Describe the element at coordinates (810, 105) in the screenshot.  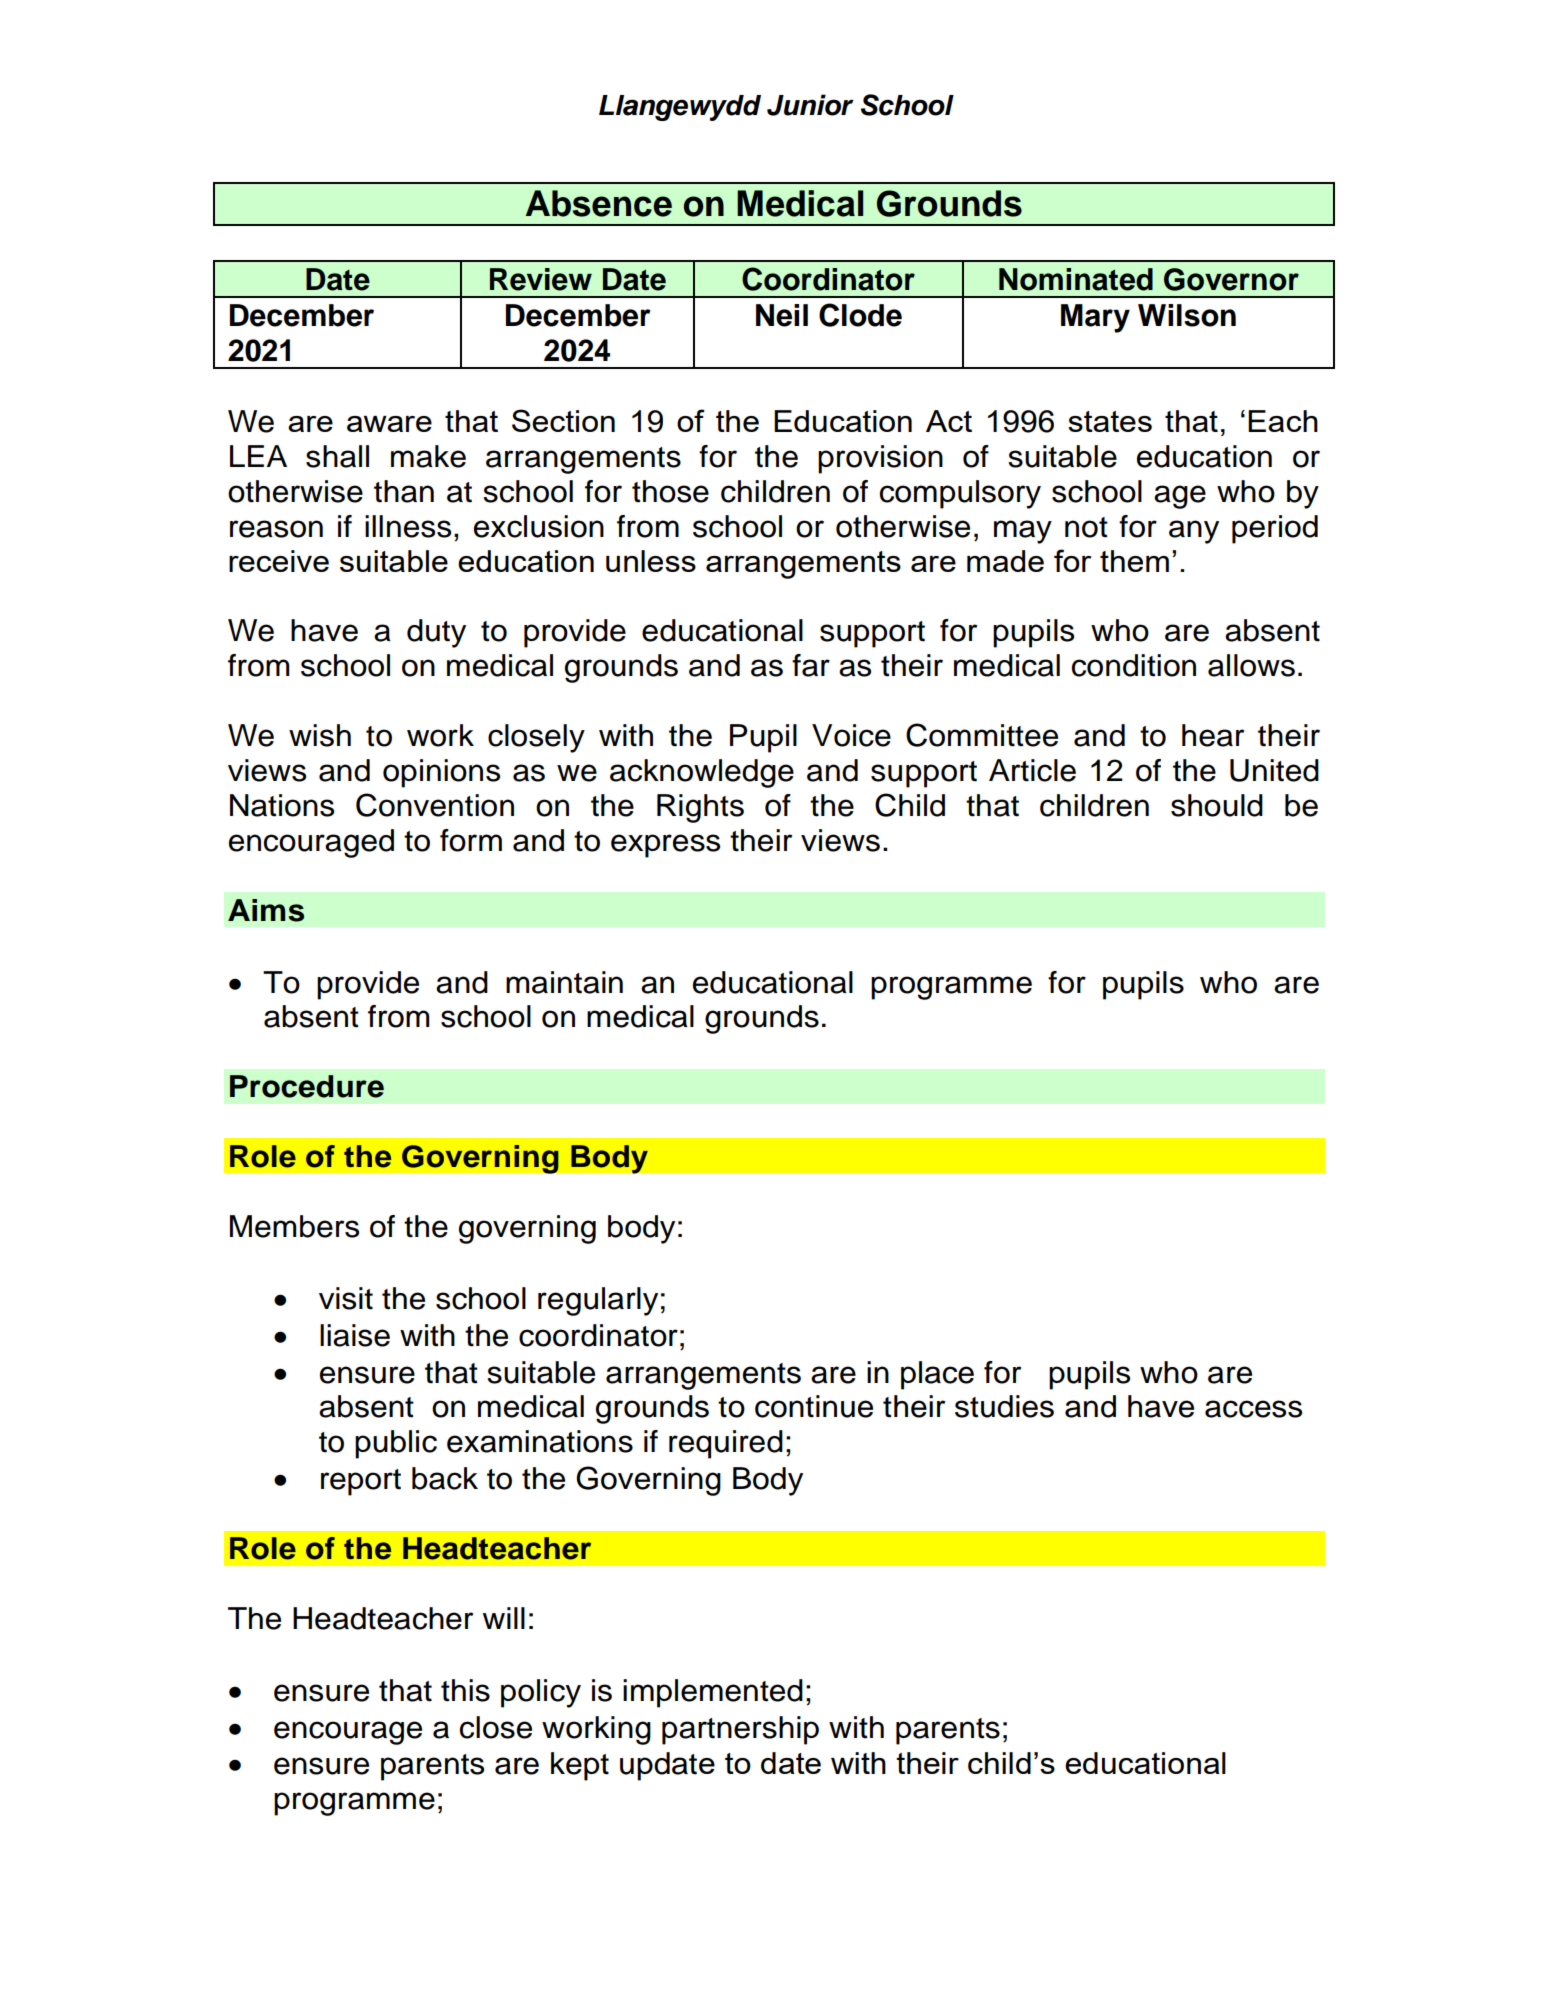
I see `Junior` at that location.
